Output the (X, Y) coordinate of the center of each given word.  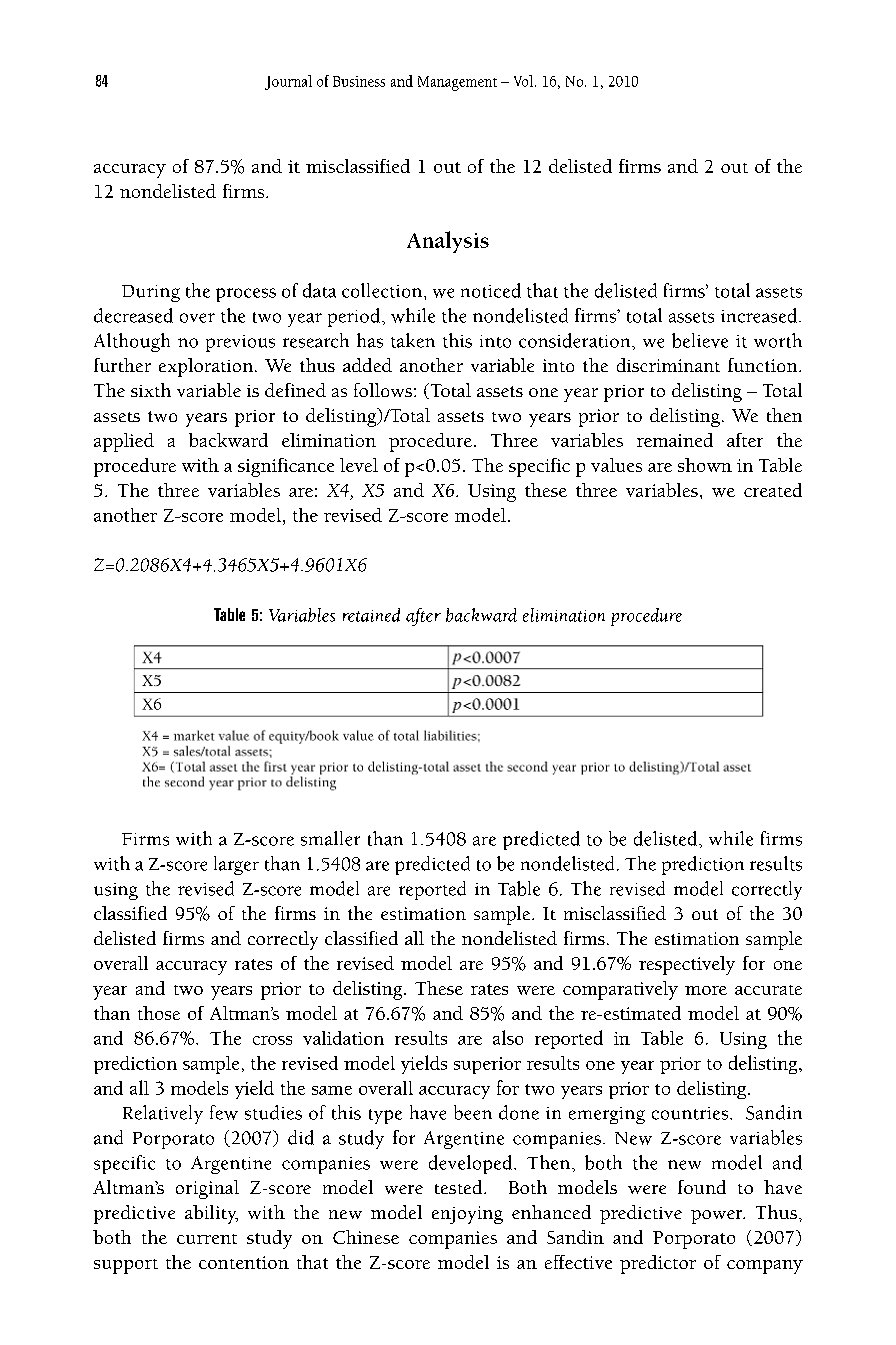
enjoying (467, 1215)
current (207, 1239)
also (508, 1037)
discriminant (668, 365)
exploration (206, 367)
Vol (523, 81)
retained (371, 615)
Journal (288, 82)
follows (383, 390)
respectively (687, 965)
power (718, 1217)
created (773, 490)
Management (457, 83)
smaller (330, 838)
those (159, 1013)
